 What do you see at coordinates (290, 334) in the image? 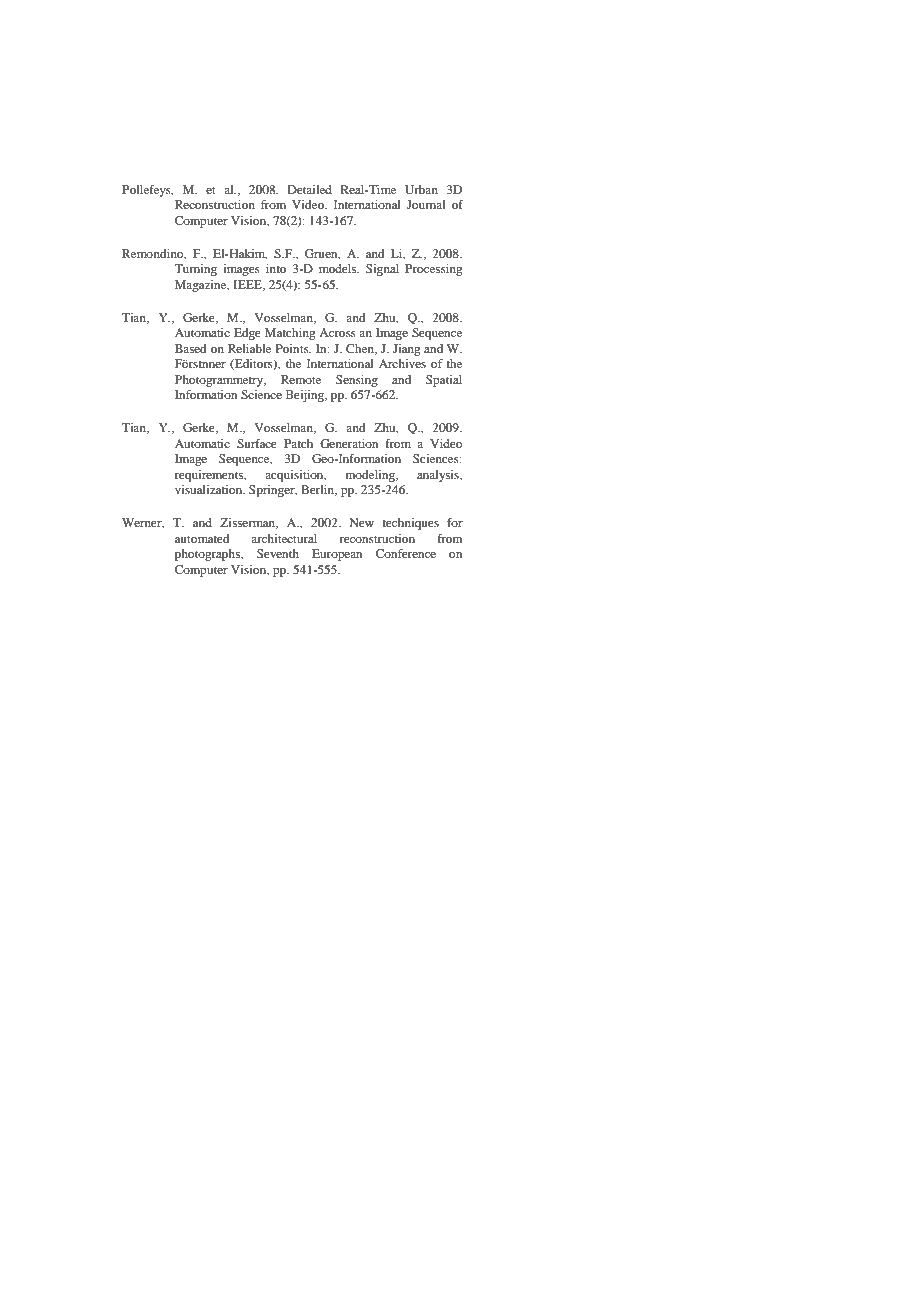
I see `Matching` at bounding box center [290, 334].
